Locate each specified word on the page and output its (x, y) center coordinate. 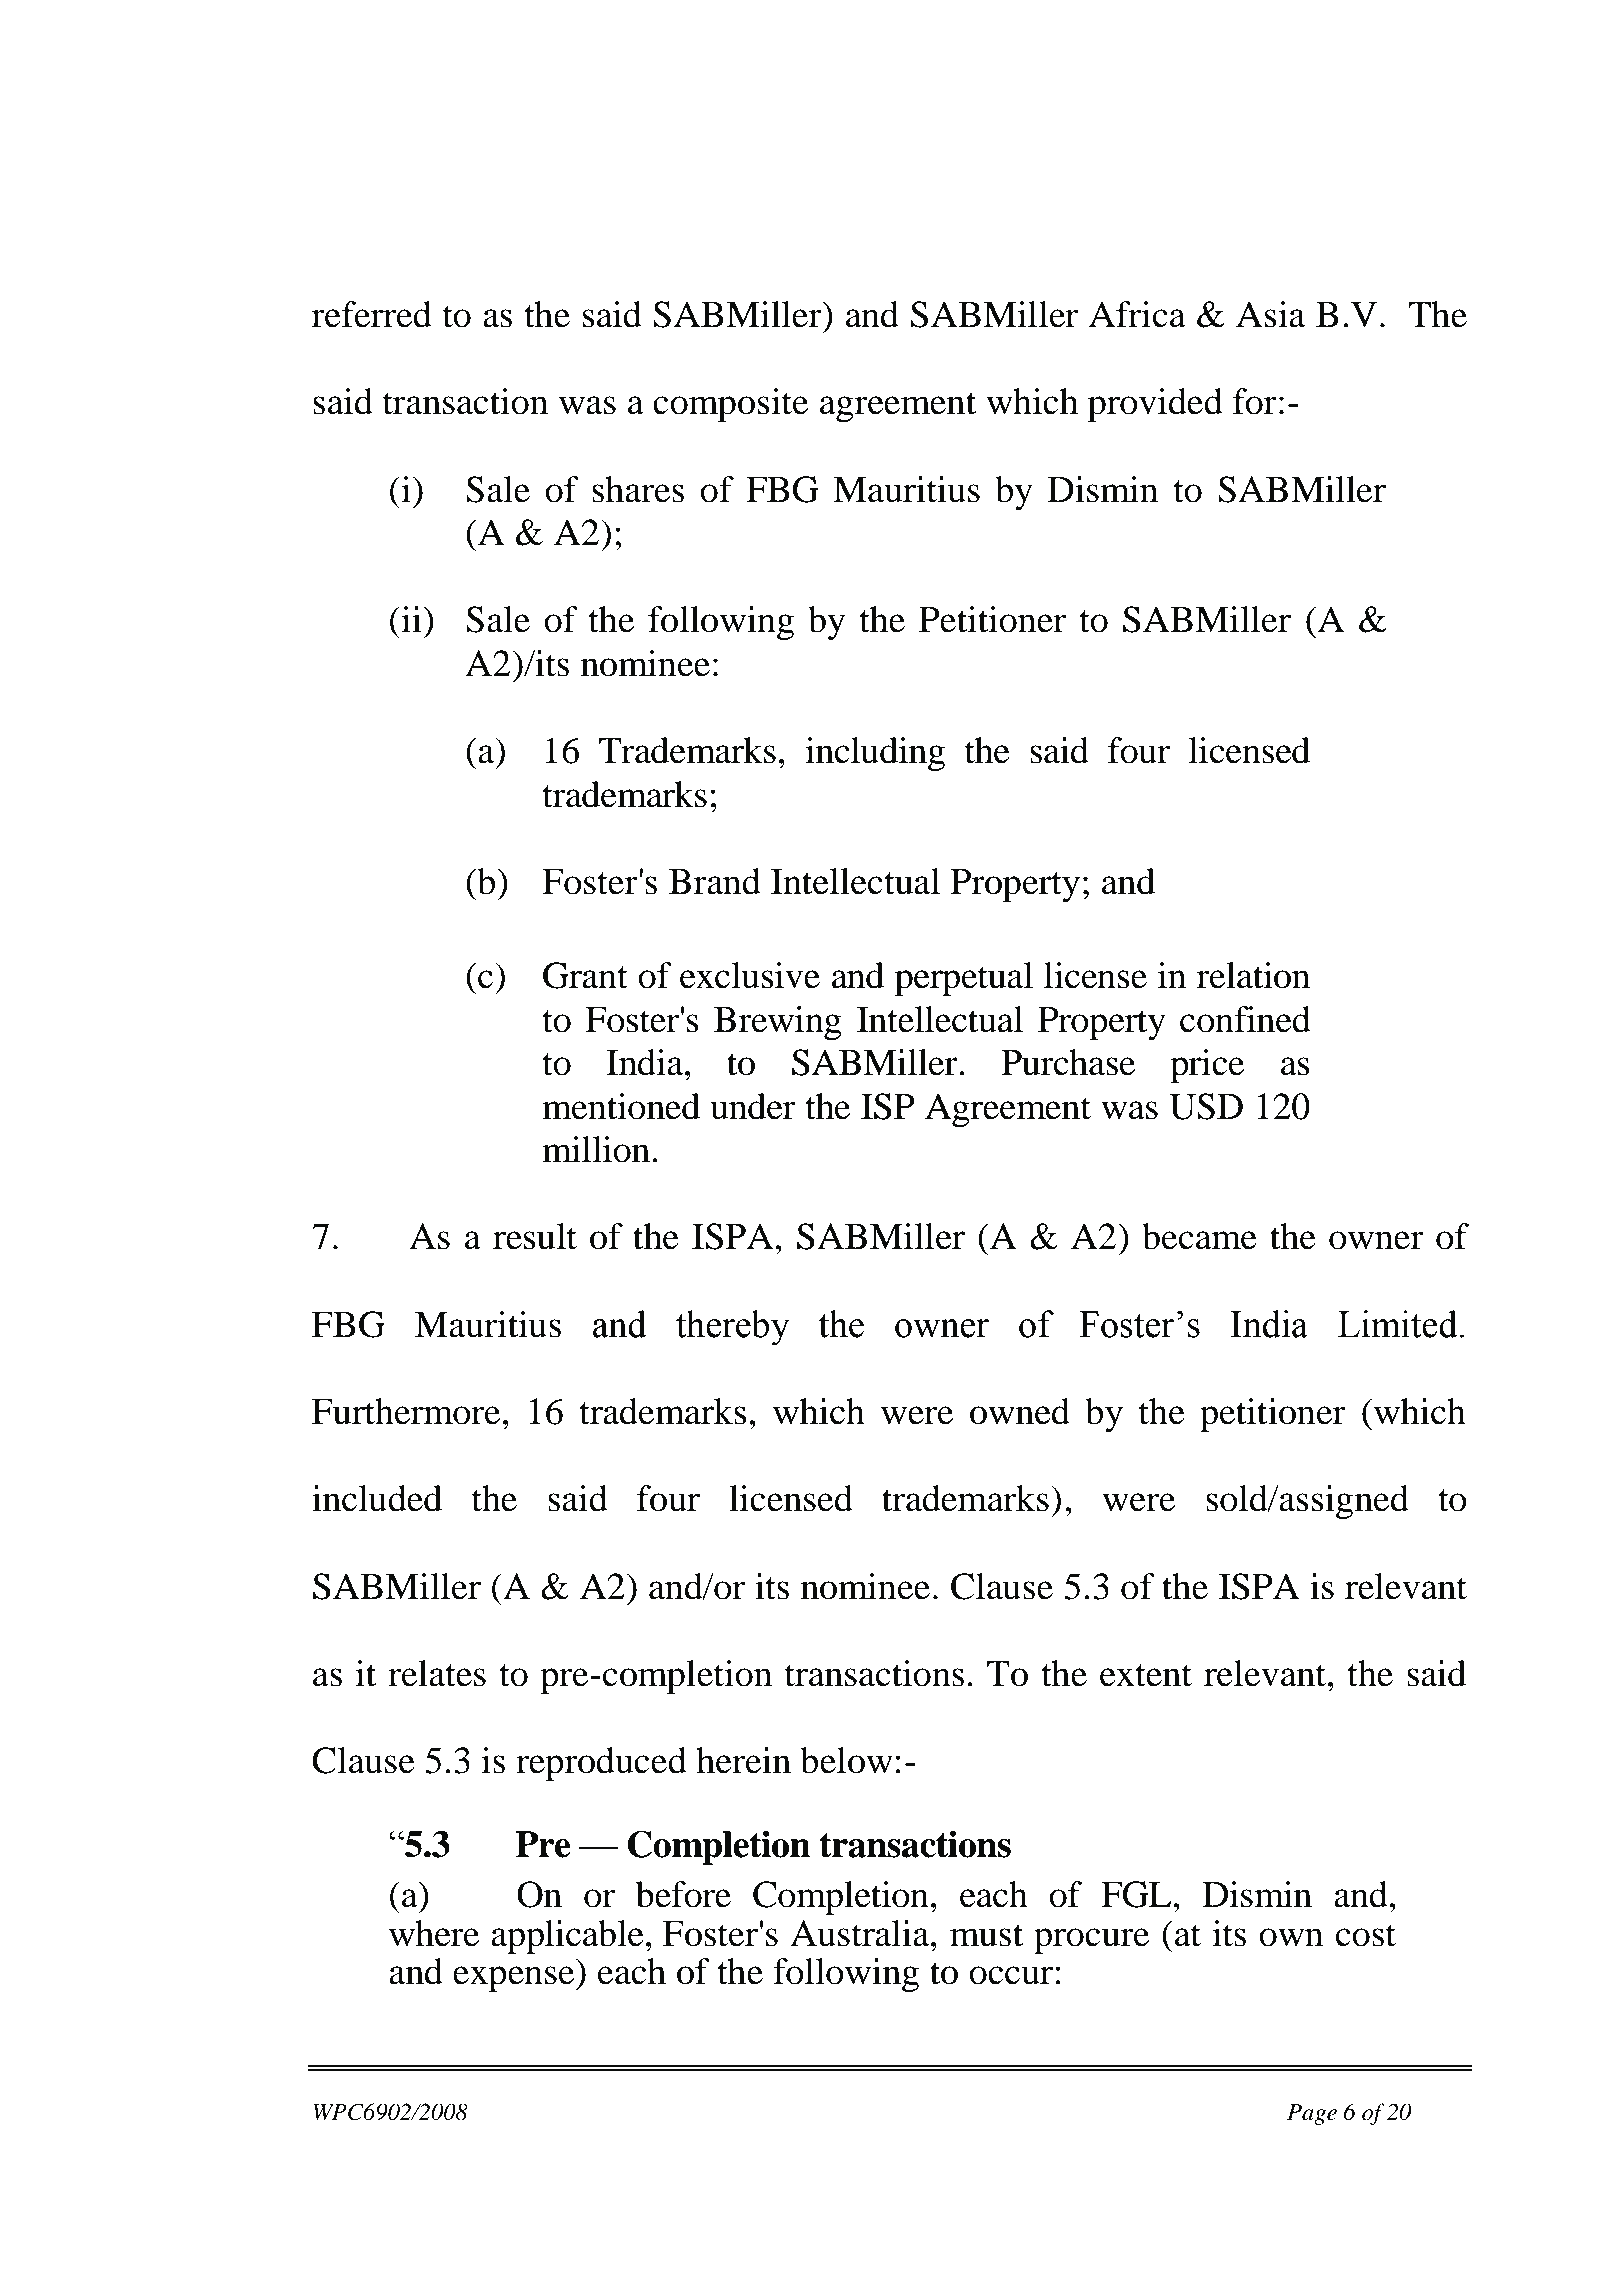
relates (437, 1673)
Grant (585, 975)
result (535, 1236)
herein (743, 1760)
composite (730, 405)
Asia (1270, 314)
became (1199, 1236)
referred (372, 314)
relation (1253, 975)
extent (1146, 1675)
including (875, 754)
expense (515, 1979)
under (753, 1106)
